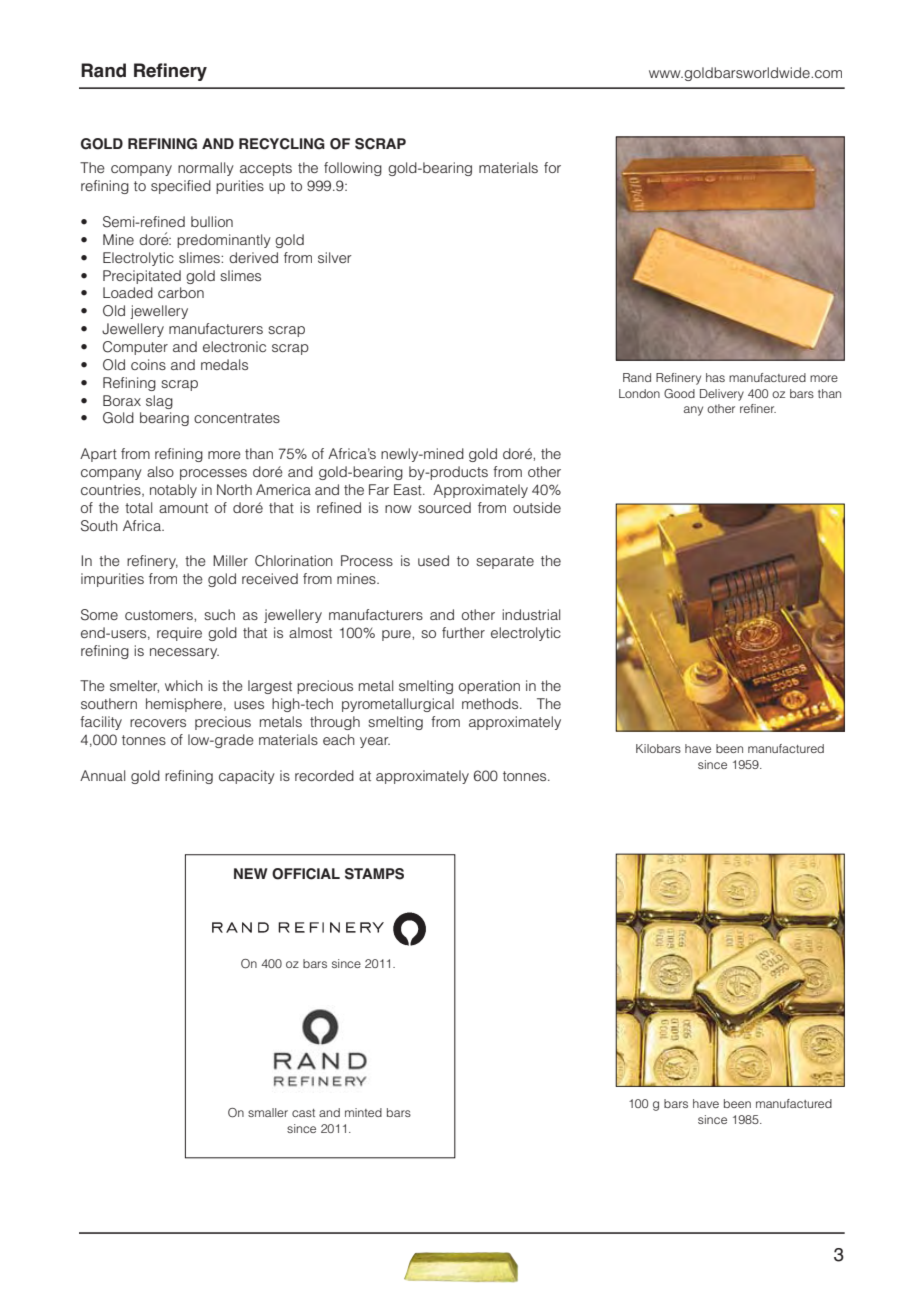  Describe the element at coordinates (363, 1112) in the document. I see `minted` at that location.
